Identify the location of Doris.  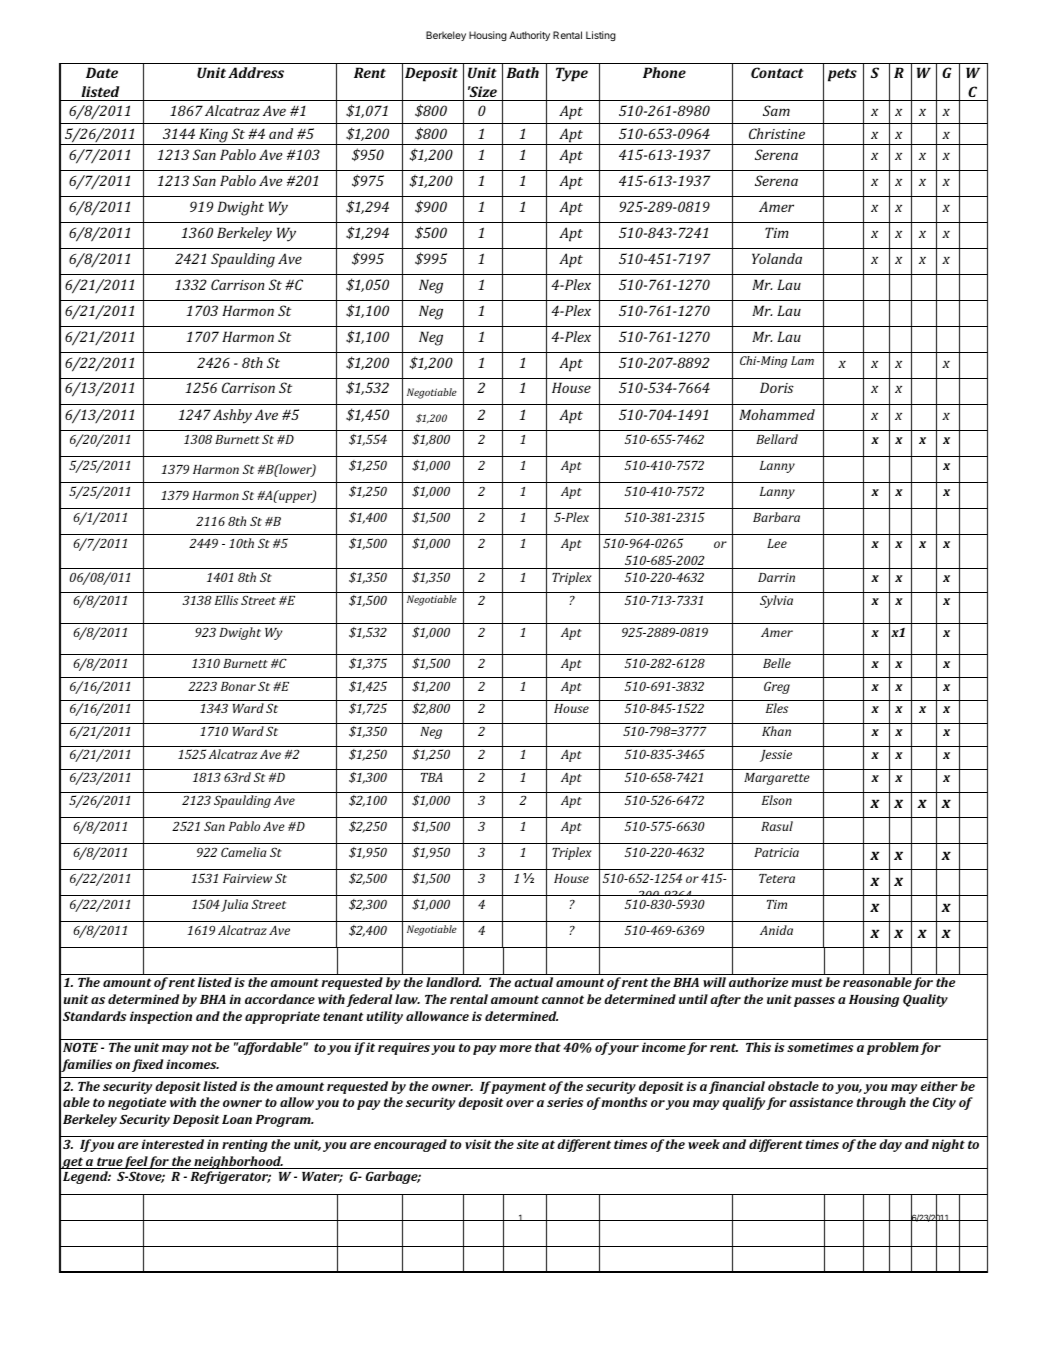
(777, 387).
